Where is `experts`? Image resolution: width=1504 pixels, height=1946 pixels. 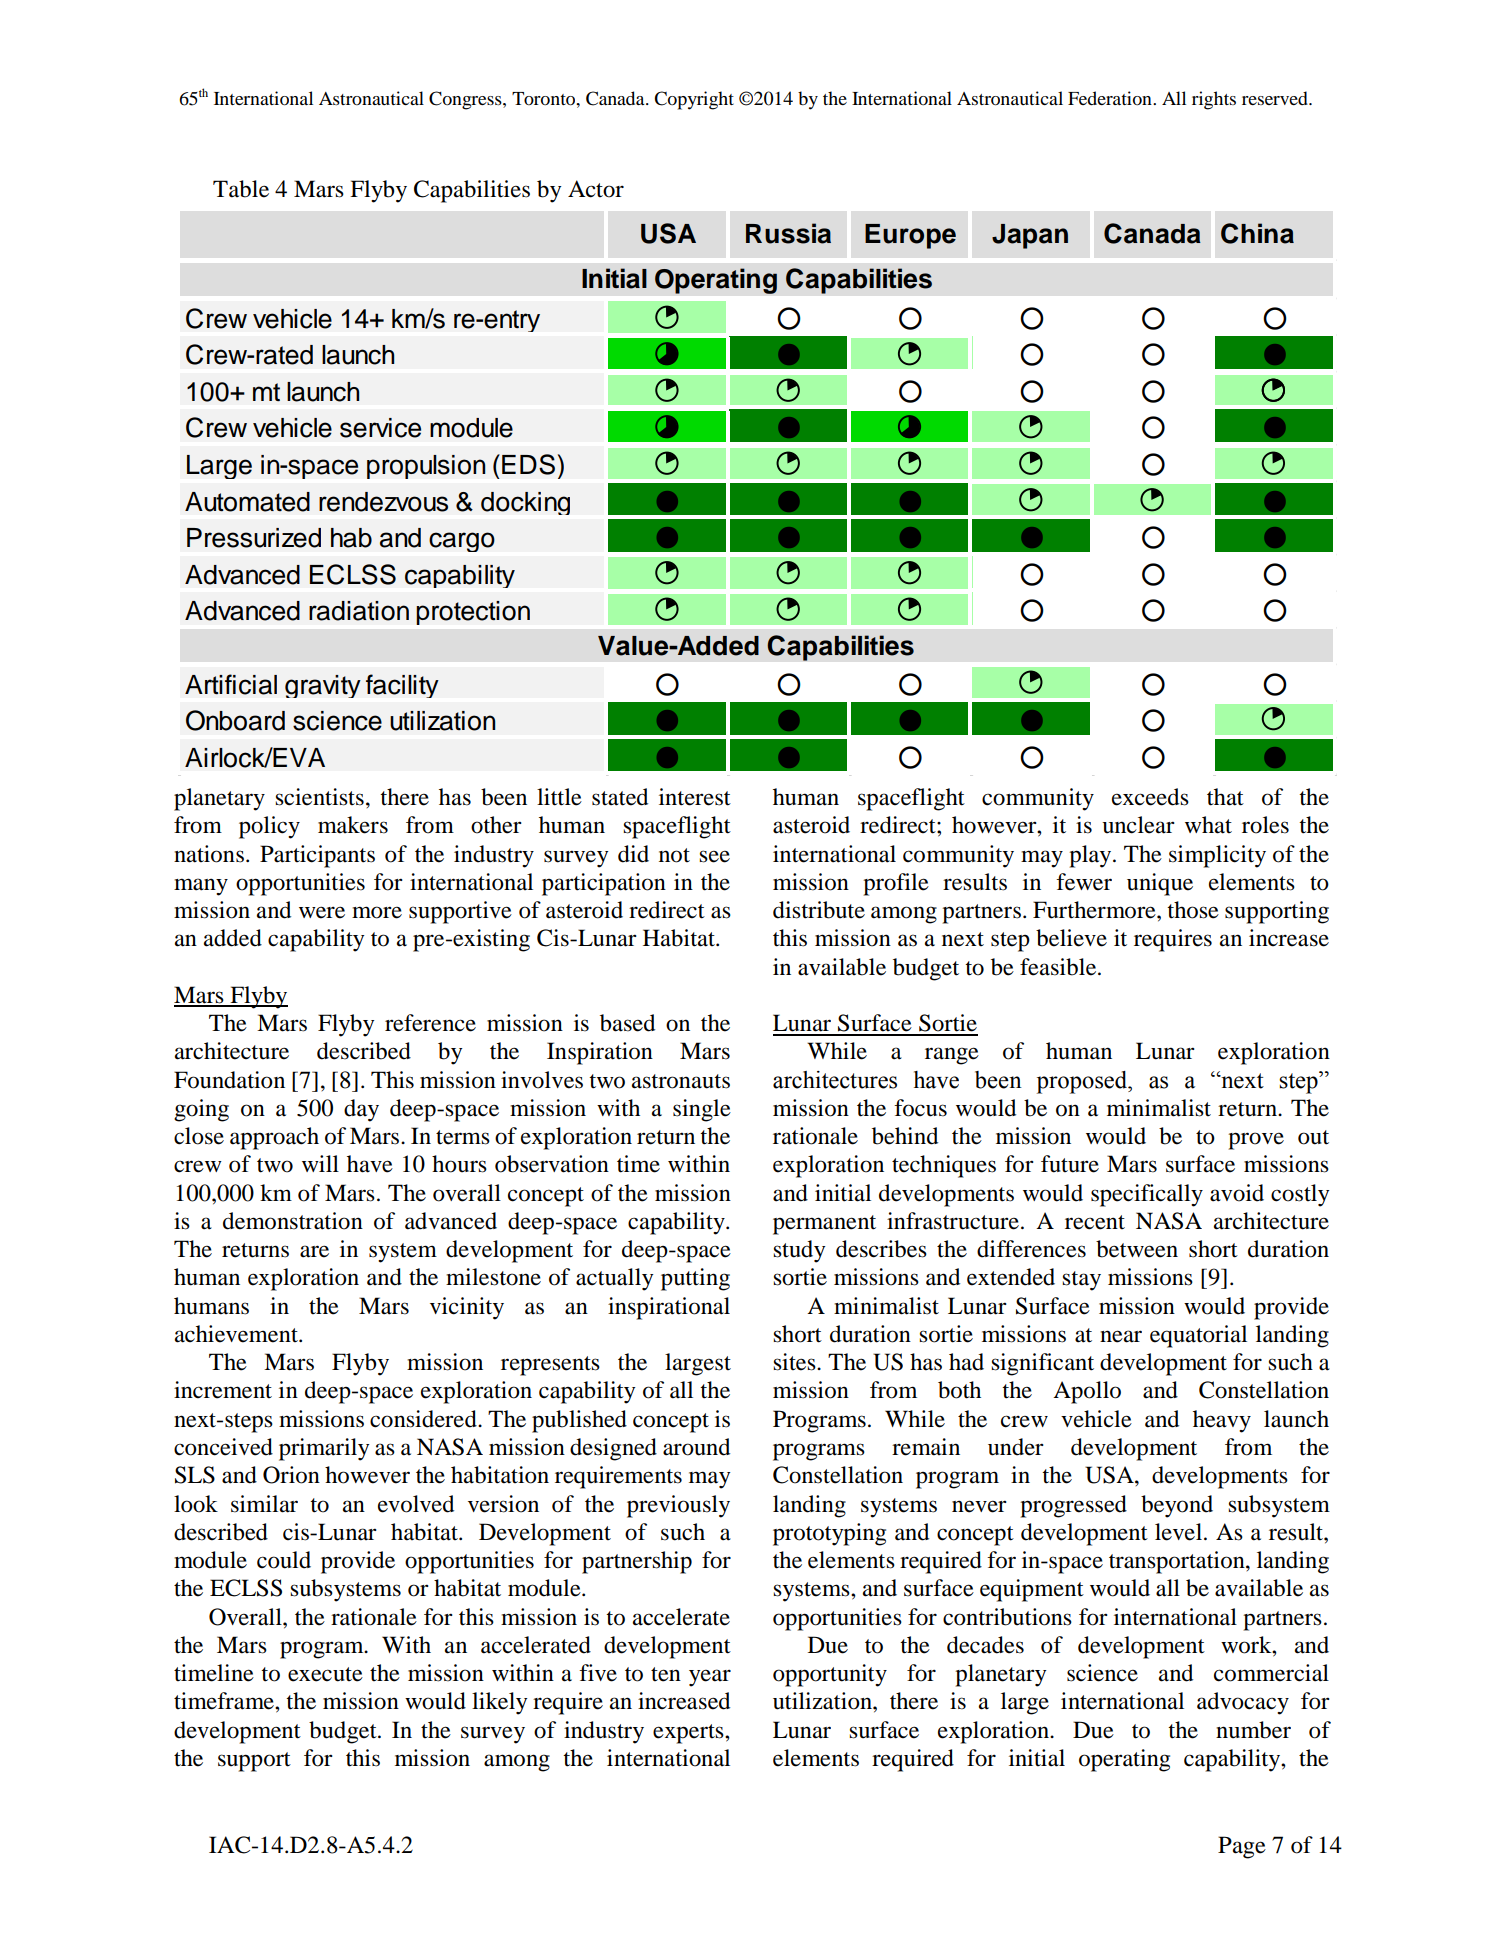
experts is located at coordinates (689, 1734).
